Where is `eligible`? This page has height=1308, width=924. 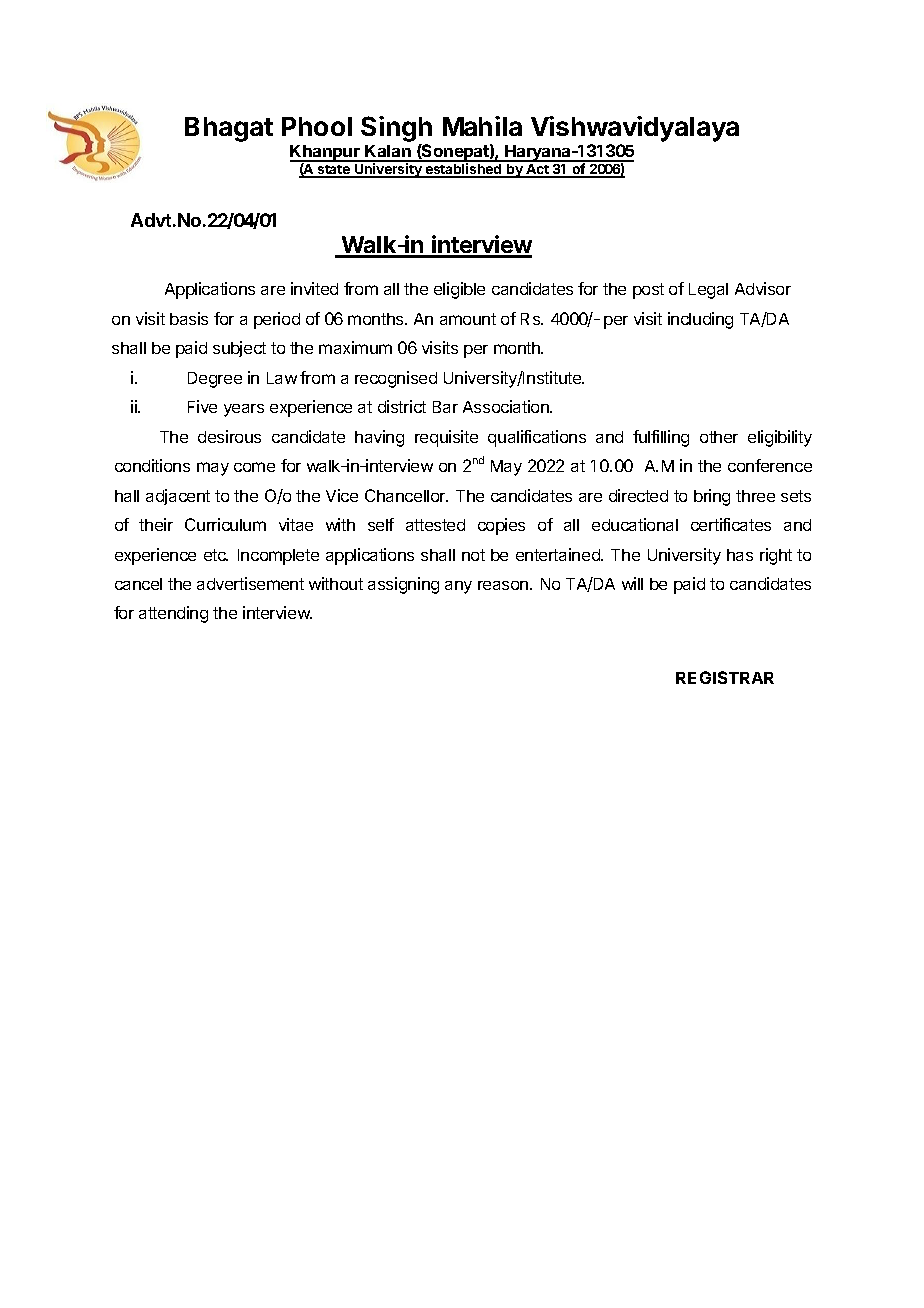 eligible is located at coordinates (459, 290).
